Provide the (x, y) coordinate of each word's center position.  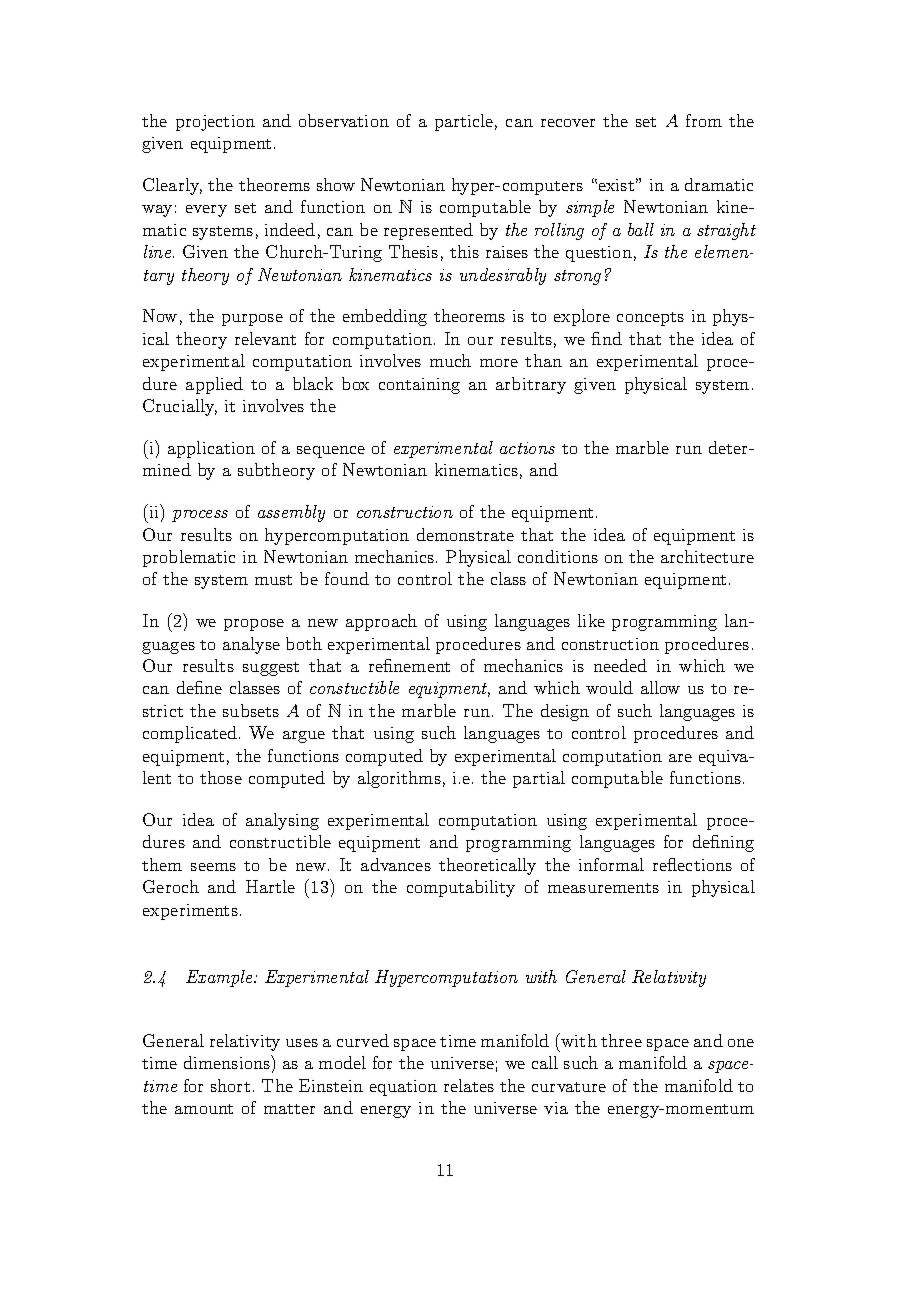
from (704, 120)
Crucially (180, 407)
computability (461, 888)
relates (469, 1085)
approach (381, 622)
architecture (707, 556)
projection (215, 123)
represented (428, 231)
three (621, 1040)
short (230, 1085)
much (450, 360)
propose (254, 625)
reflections (692, 864)
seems (213, 867)
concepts (650, 319)
